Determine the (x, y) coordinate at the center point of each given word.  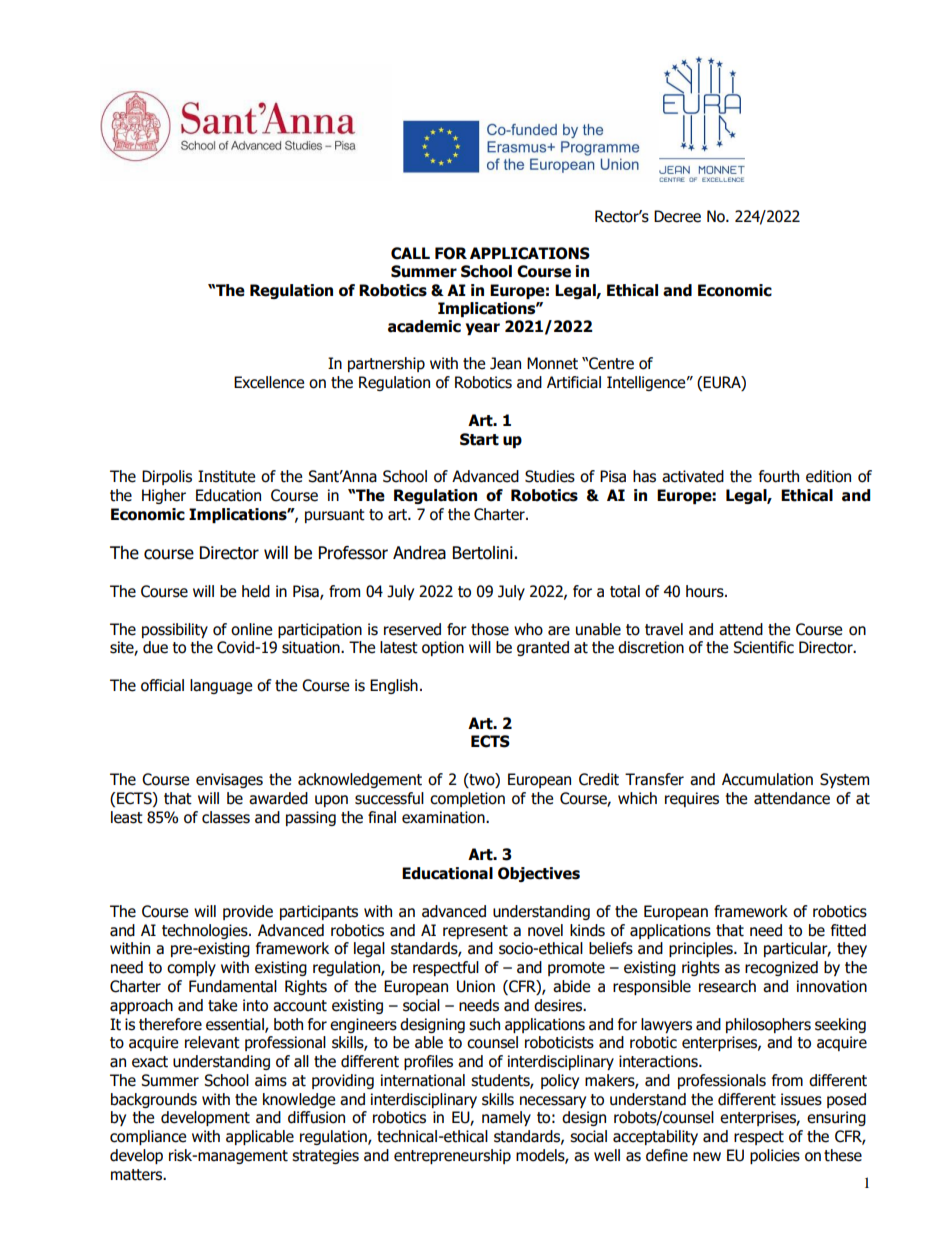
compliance (148, 1137)
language (221, 686)
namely (506, 1118)
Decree (677, 216)
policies (775, 1156)
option (443, 648)
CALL (410, 253)
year (483, 329)
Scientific (763, 647)
